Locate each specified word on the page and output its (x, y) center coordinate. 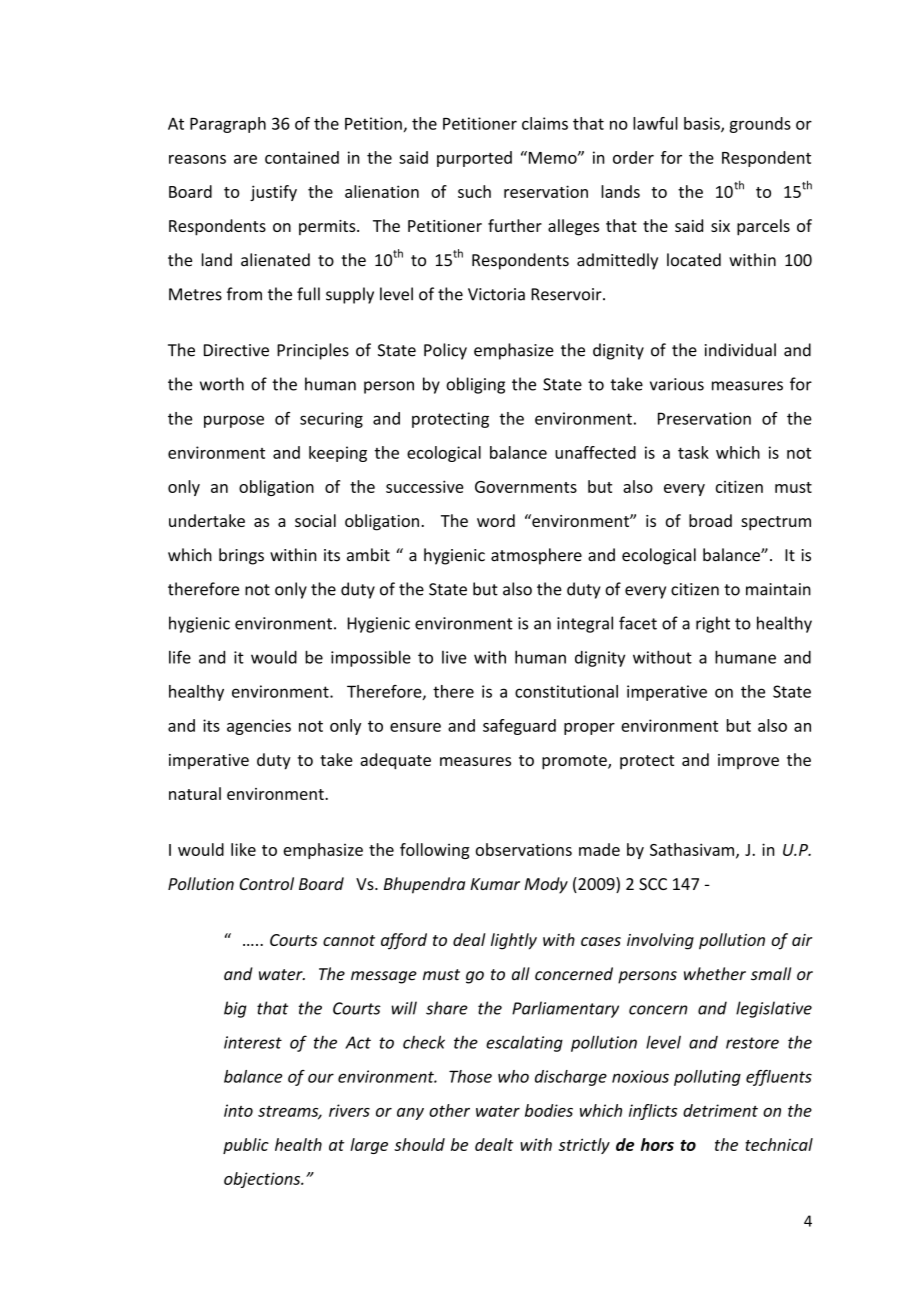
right (713, 624)
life (180, 657)
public (246, 1146)
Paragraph (228, 125)
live (454, 657)
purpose (234, 421)
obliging (475, 385)
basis (703, 124)
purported (474, 159)
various (677, 384)
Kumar (495, 884)
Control (267, 883)
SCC (653, 884)
